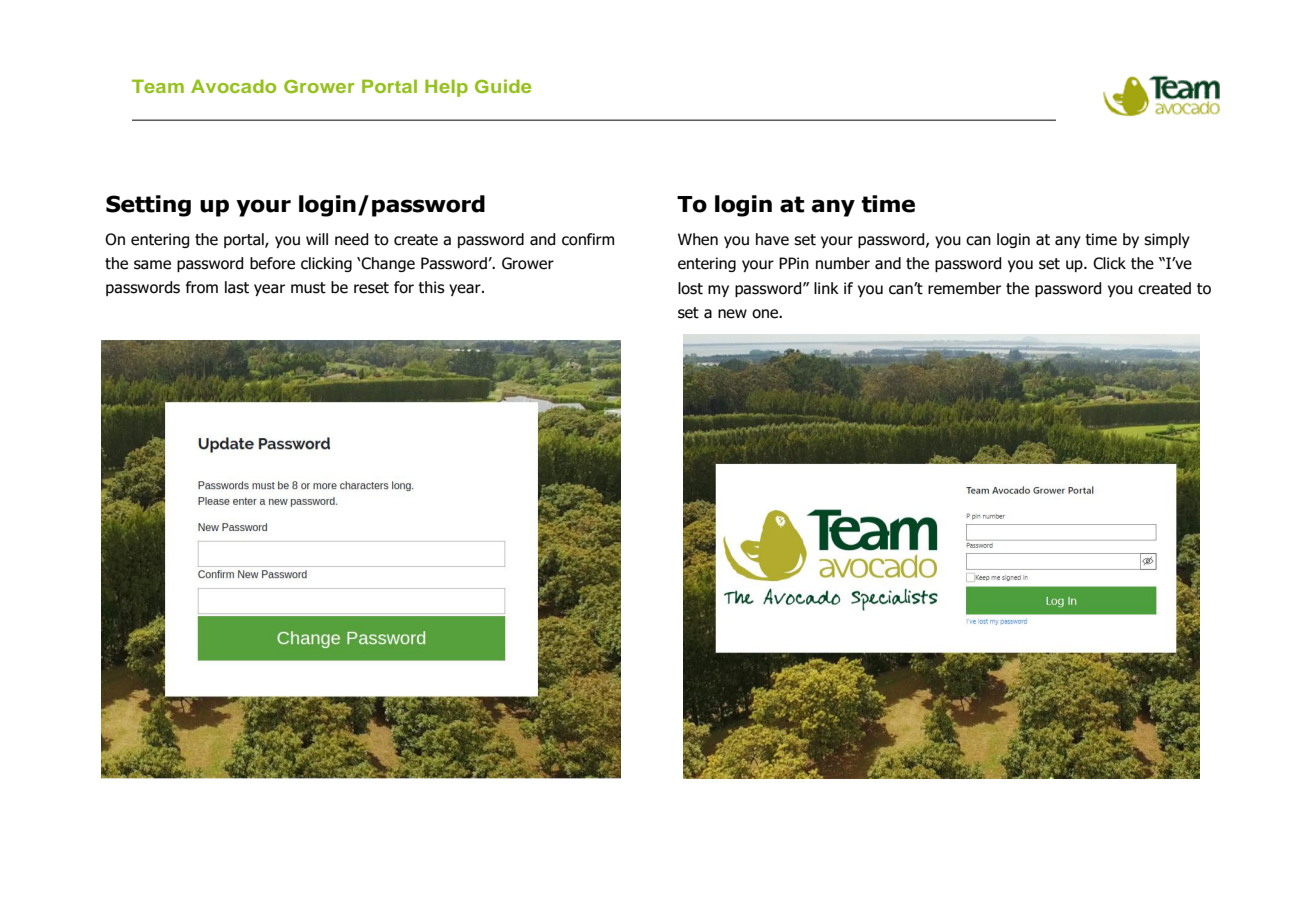 The height and width of the screenshot is (924, 1307). Describe the element at coordinates (588, 239) in the screenshot. I see `confirm` at that location.
